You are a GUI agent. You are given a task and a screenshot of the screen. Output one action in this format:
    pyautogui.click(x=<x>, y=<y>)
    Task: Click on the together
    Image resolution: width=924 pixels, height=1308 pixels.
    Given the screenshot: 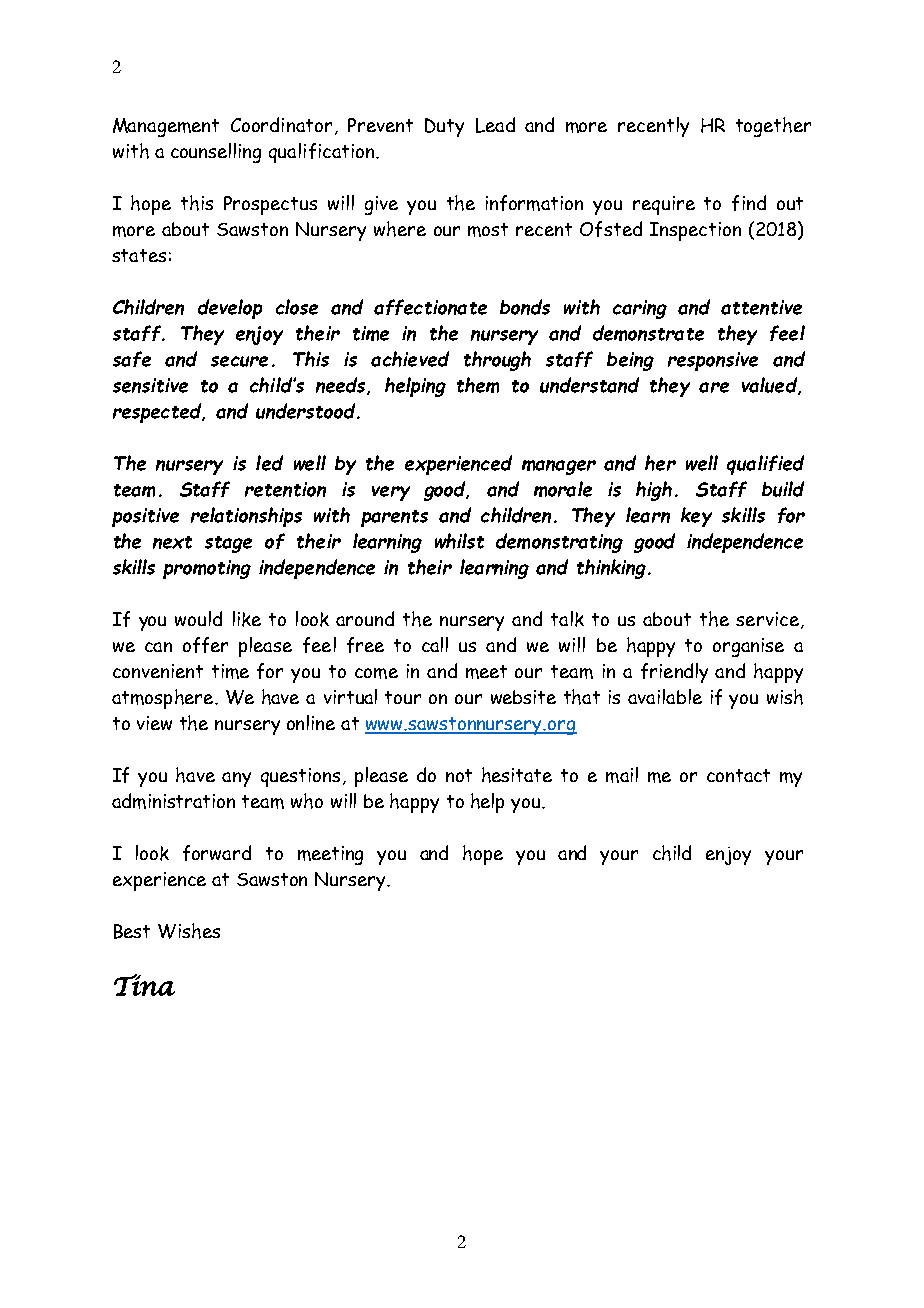 What is the action you would take?
    pyautogui.click(x=773, y=127)
